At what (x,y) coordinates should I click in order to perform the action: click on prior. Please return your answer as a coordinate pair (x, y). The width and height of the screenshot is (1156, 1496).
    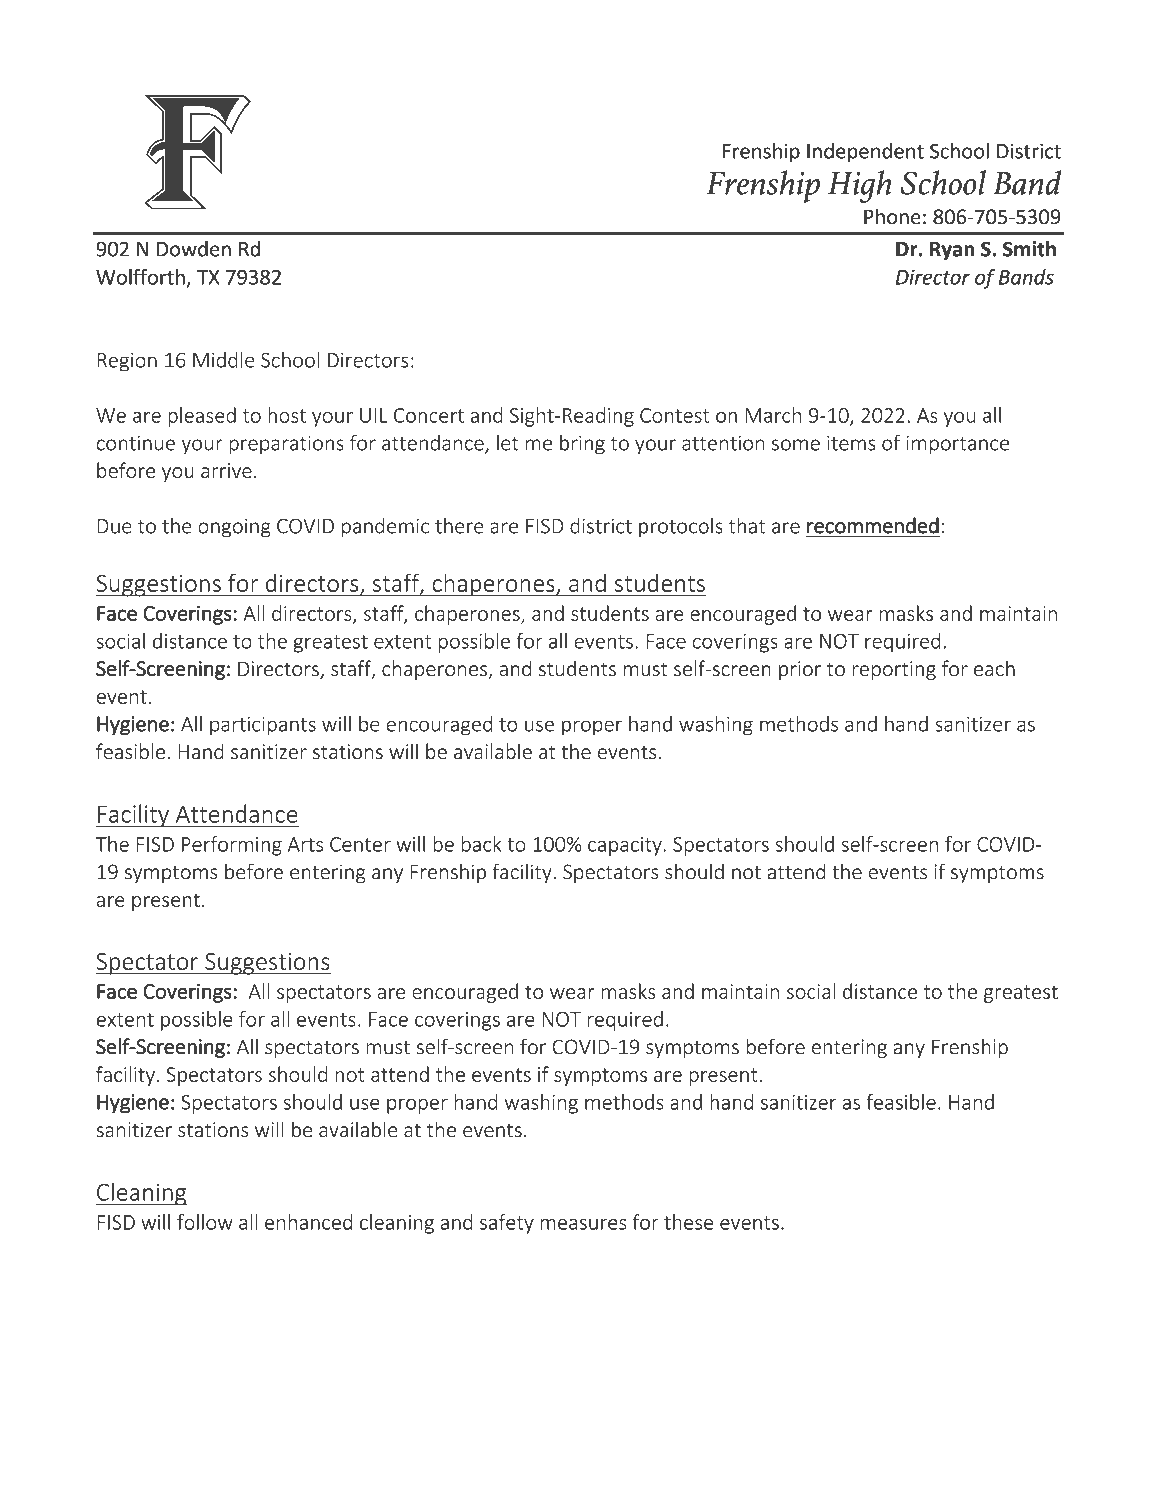
    Looking at the image, I should click on (800, 670).
